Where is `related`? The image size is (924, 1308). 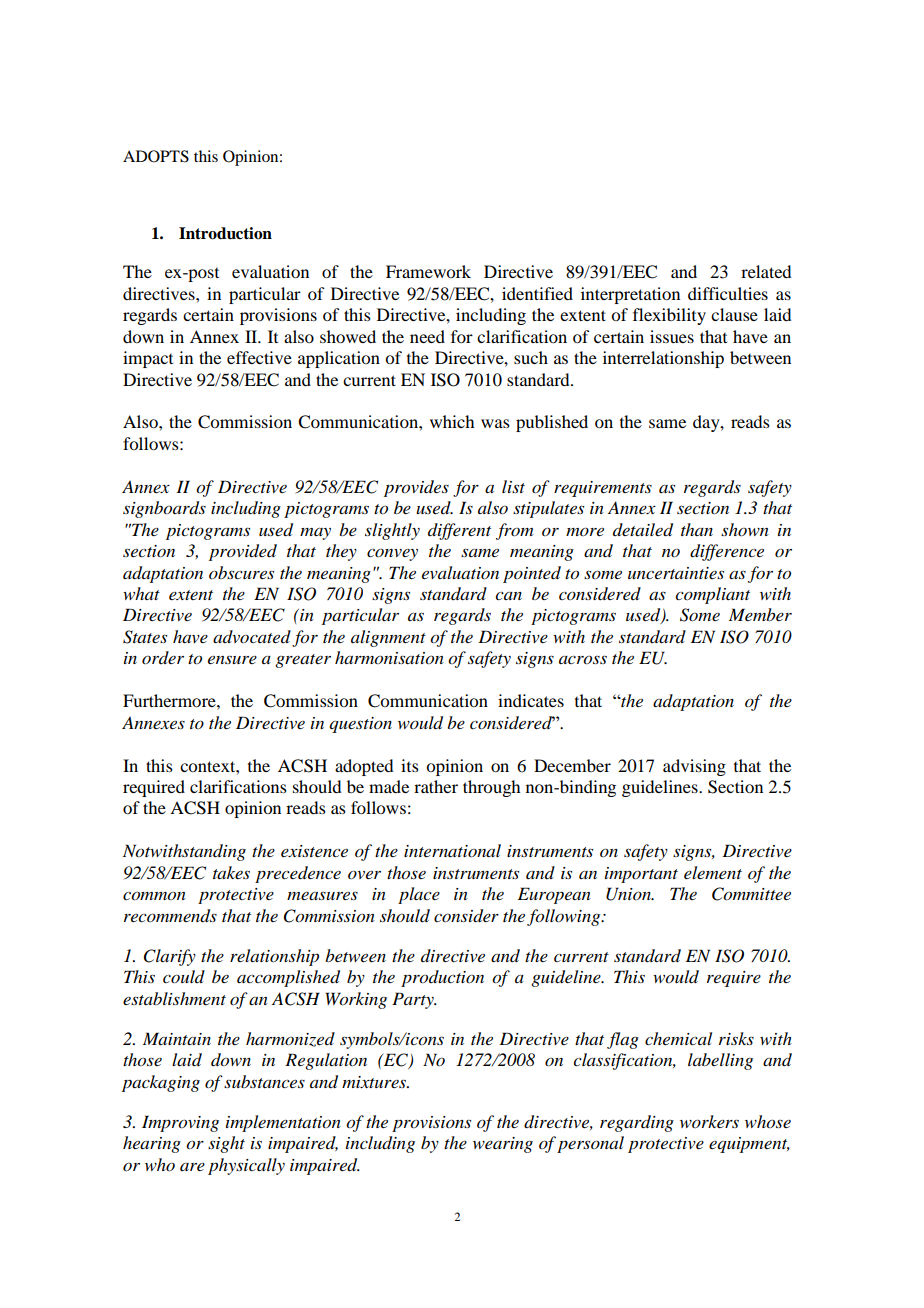
related is located at coordinates (766, 271).
